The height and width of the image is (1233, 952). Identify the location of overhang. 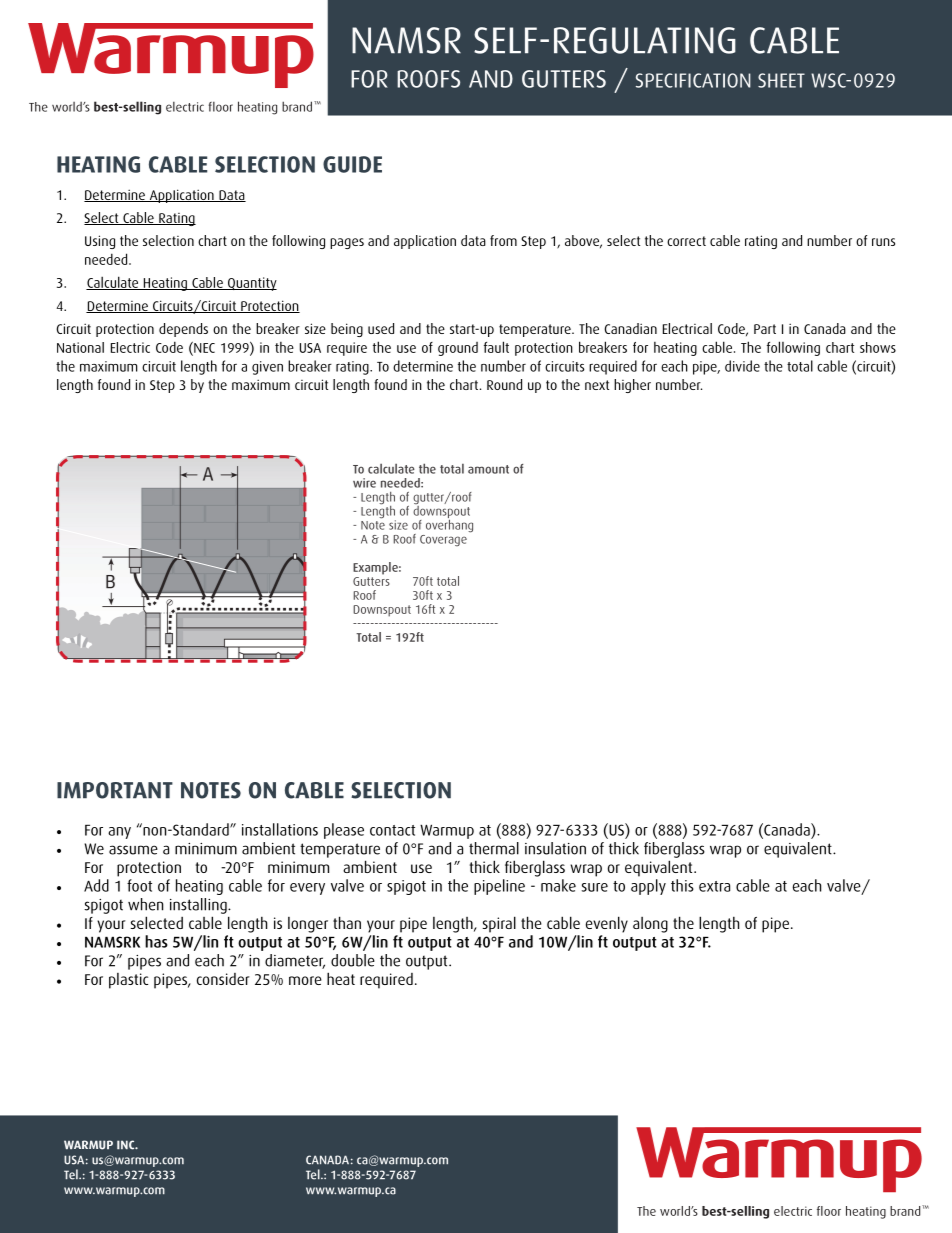
(449, 525).
